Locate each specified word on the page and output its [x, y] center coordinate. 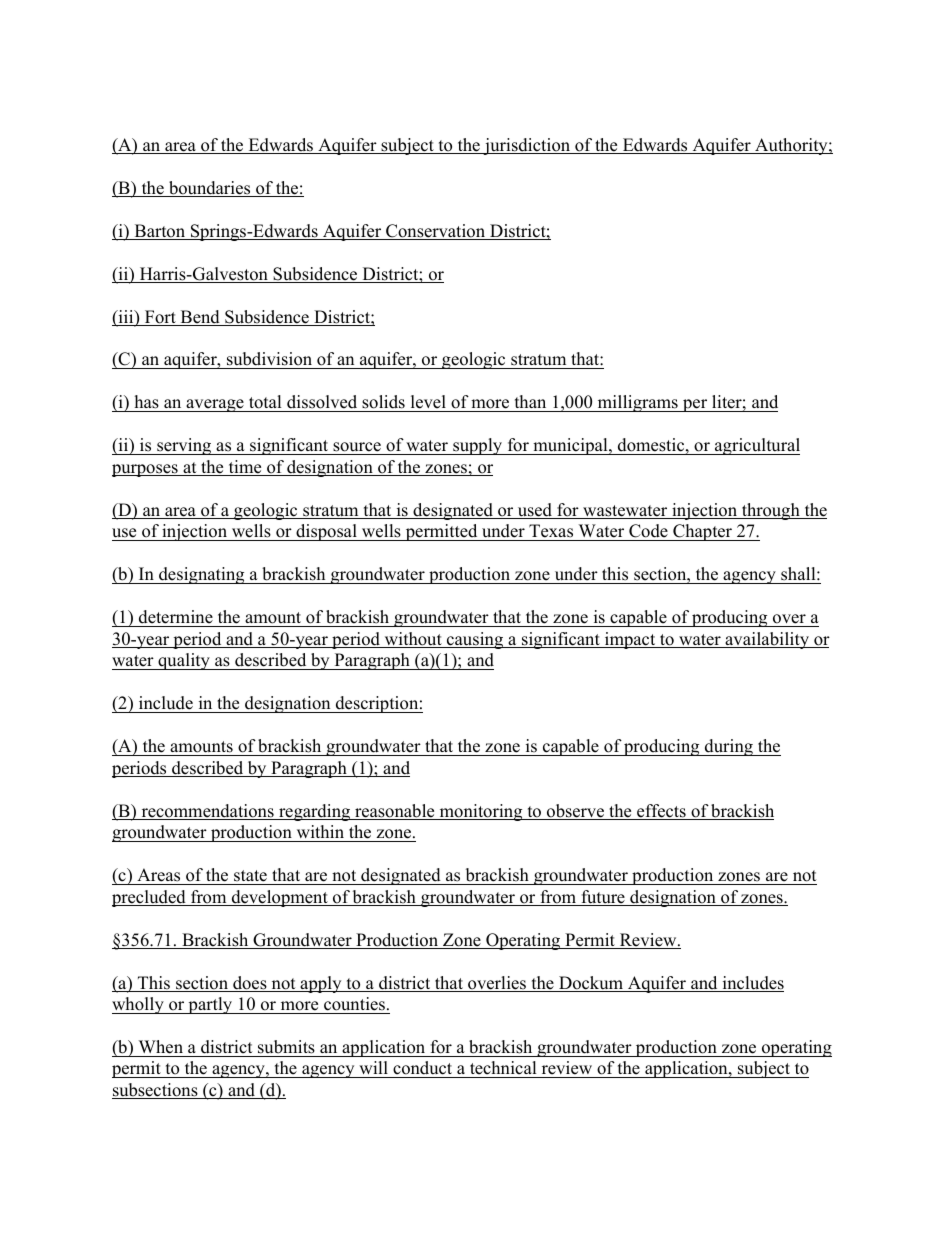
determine [176, 617]
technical [503, 1069]
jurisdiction [527, 146]
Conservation [436, 232]
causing [475, 640]
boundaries [210, 189]
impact [630, 640]
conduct [423, 1069]
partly [210, 1005]
